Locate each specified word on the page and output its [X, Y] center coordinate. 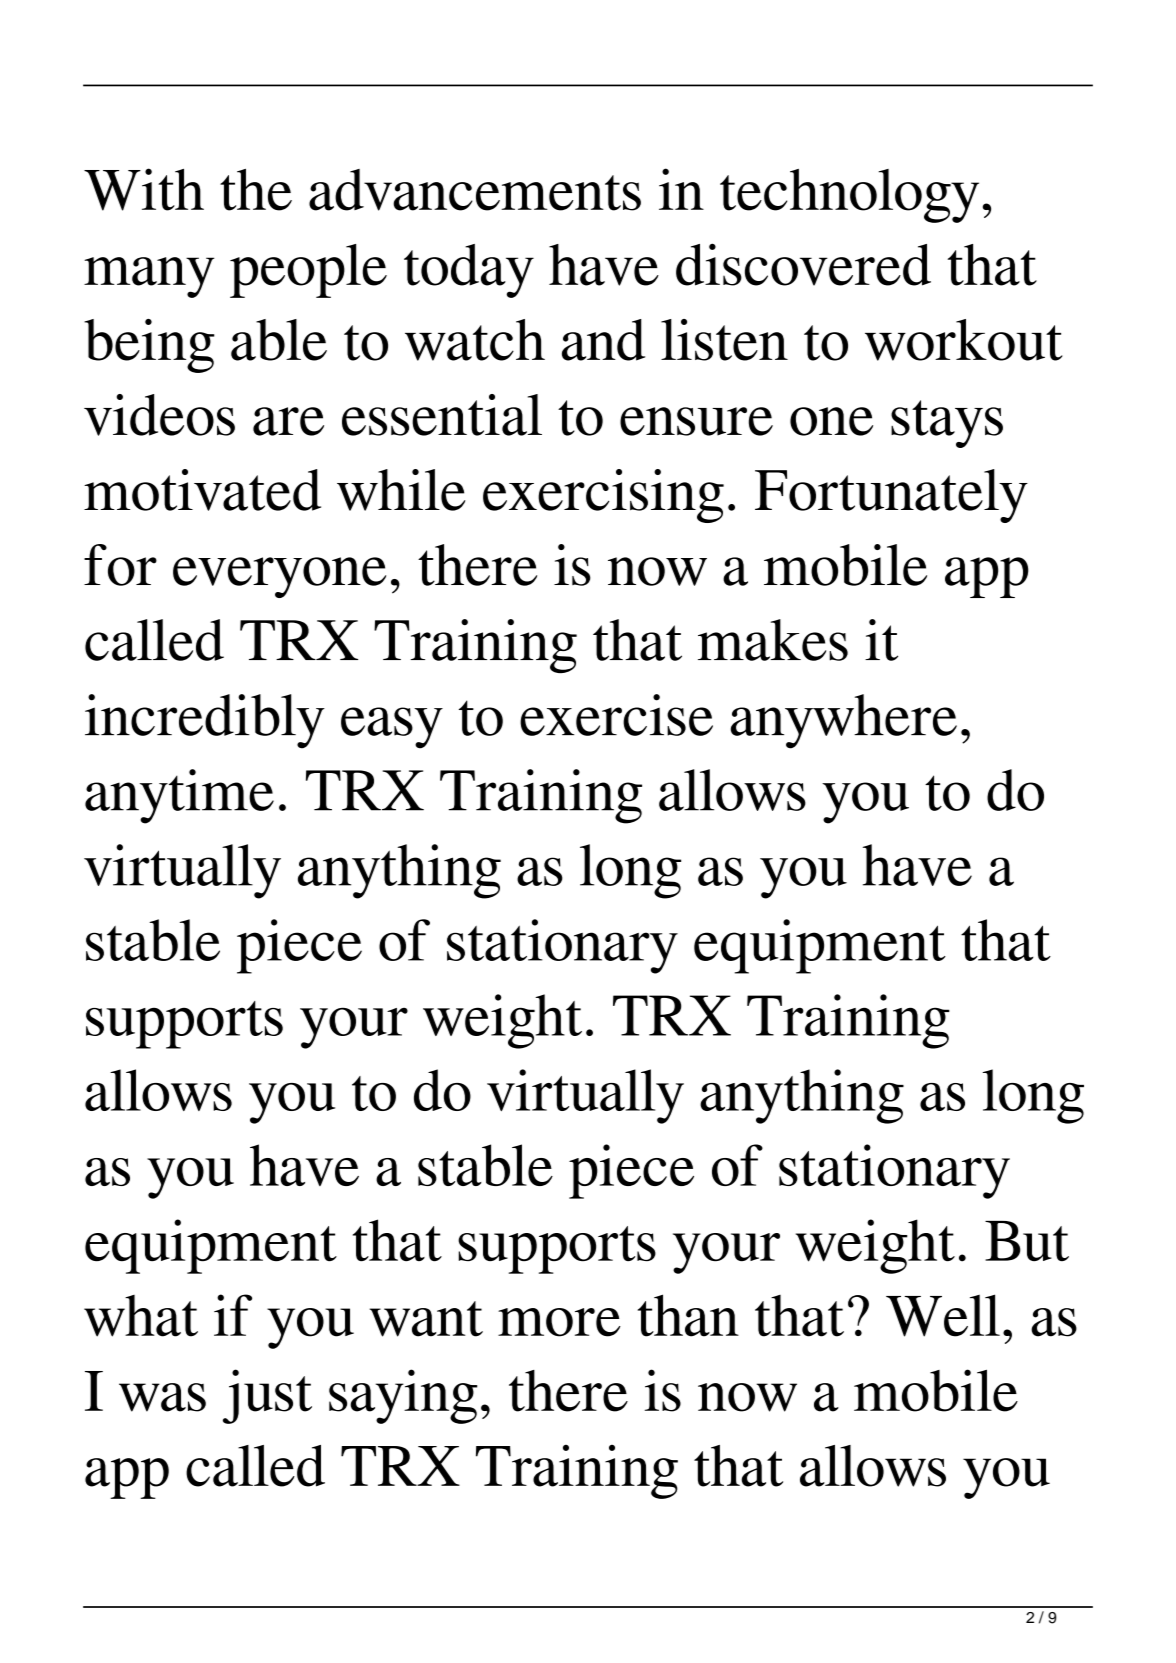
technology [849, 196]
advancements [475, 190]
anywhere [844, 721]
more [559, 1322]
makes [773, 640]
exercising [603, 496]
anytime [179, 796]
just [267, 1396]
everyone [279, 577]
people [308, 271]
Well [943, 1315]
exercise [616, 715]
